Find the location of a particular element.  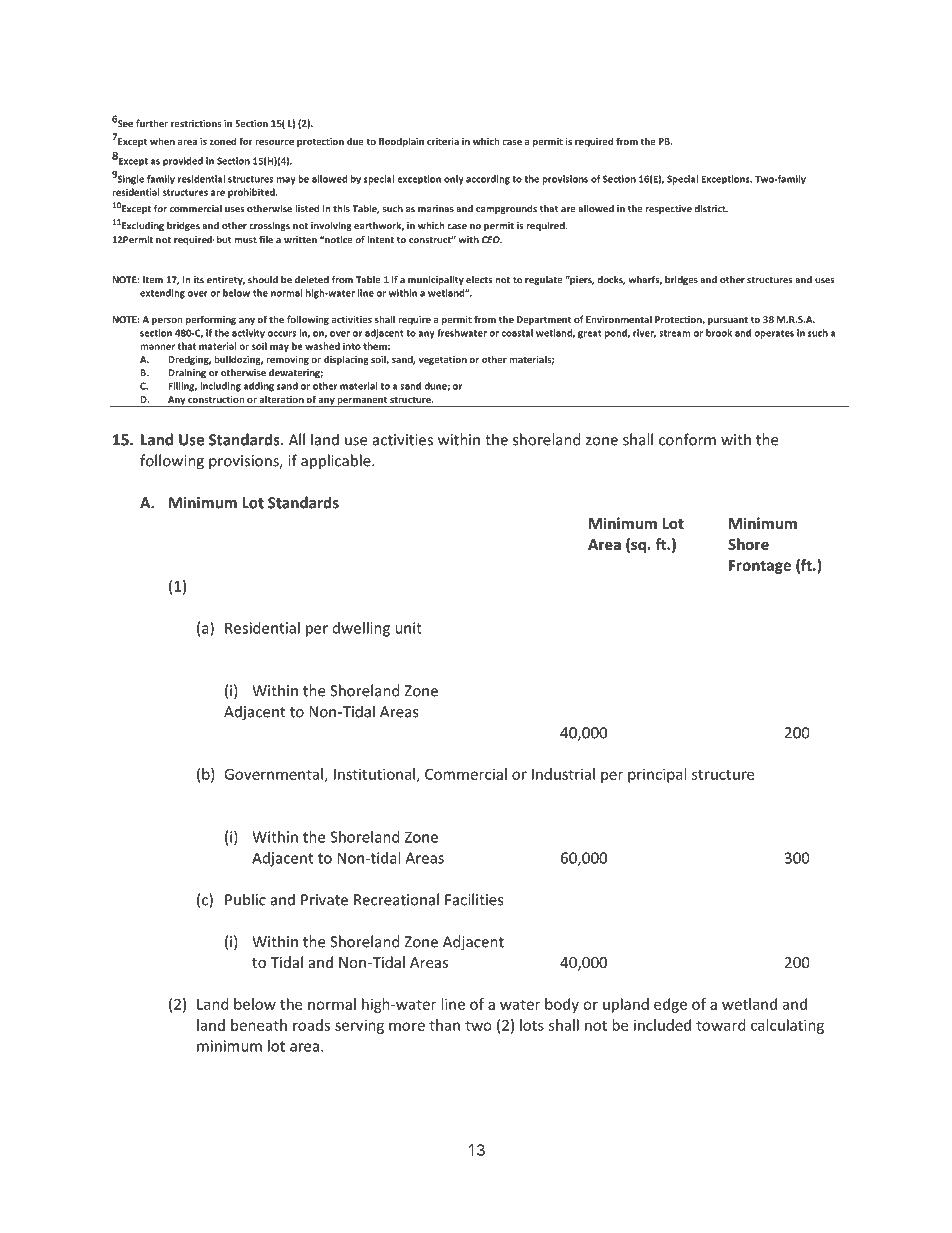

dwelling is located at coordinates (361, 629).
